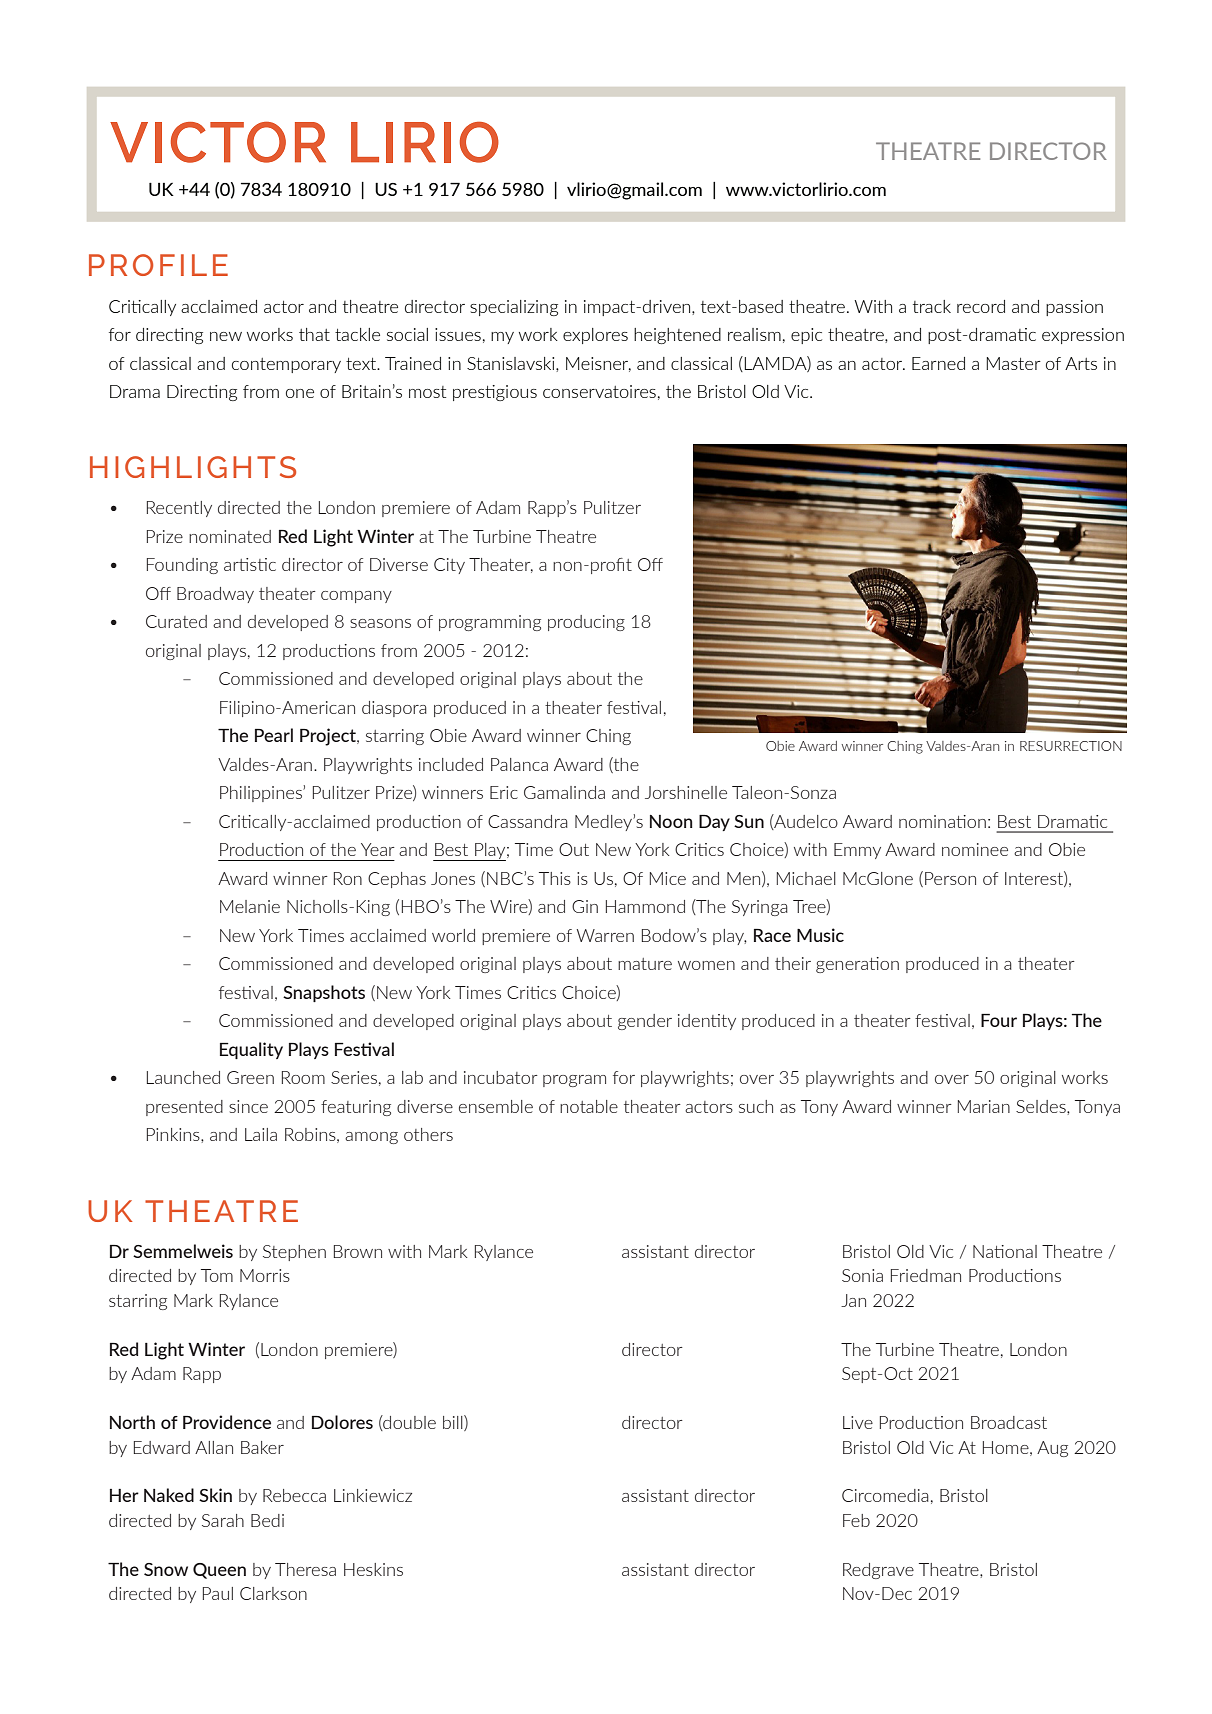  What do you see at coordinates (595, 336) in the screenshot?
I see `explores` at bounding box center [595, 336].
